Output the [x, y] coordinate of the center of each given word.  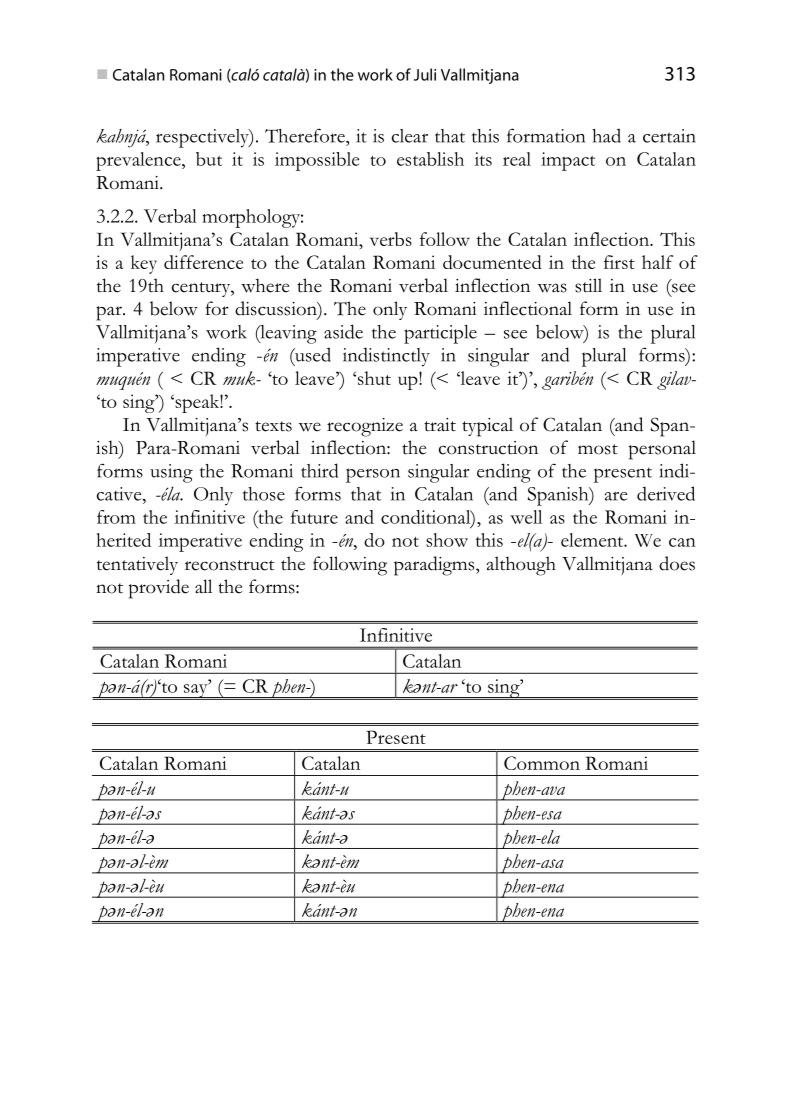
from [116, 517]
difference [203, 262]
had [606, 135]
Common [542, 763]
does [677, 563]
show [447, 540]
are [616, 496]
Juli [425, 74]
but [209, 159]
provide [159, 589]
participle [440, 334]
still [588, 285]
